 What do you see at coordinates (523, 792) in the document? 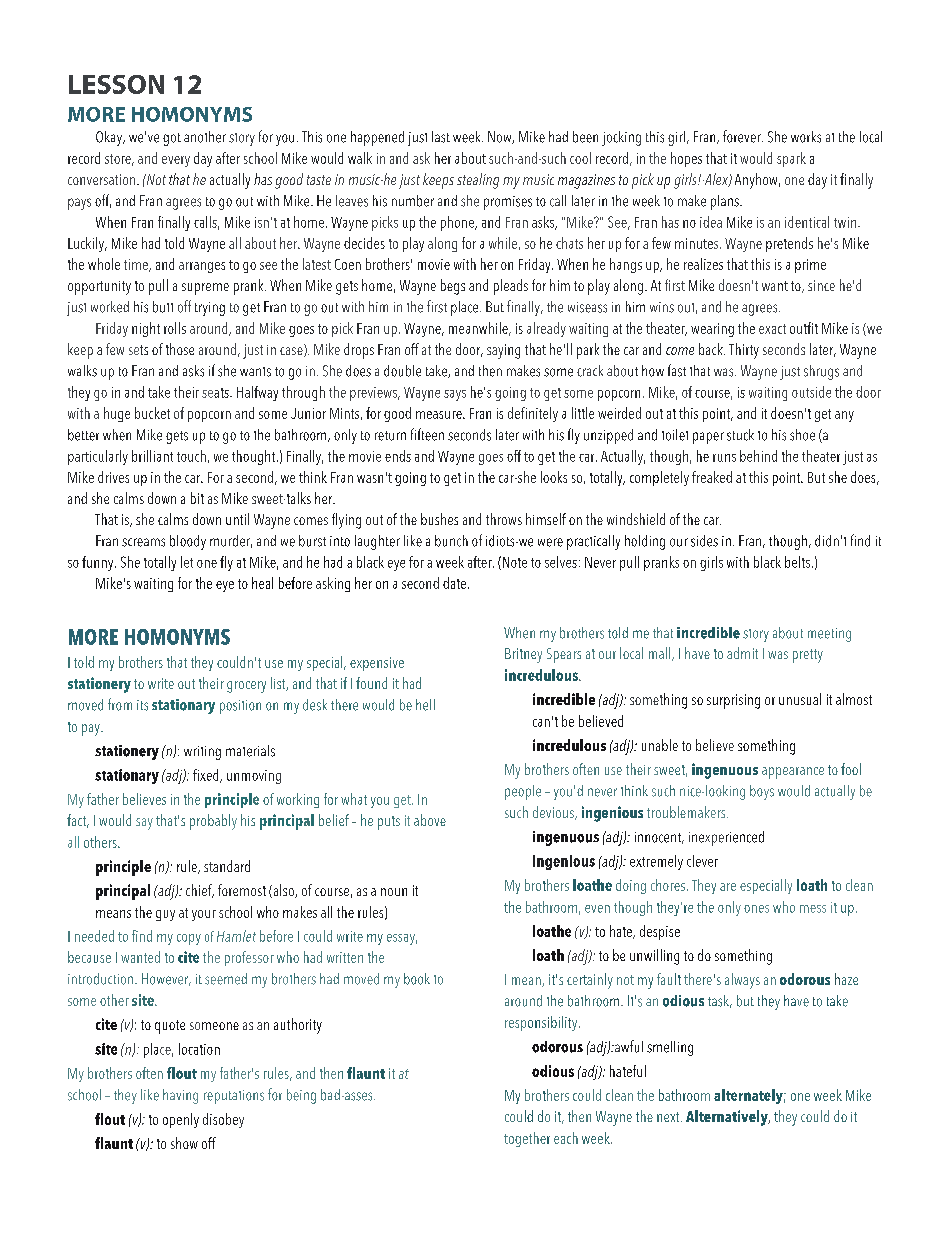
I see `people` at bounding box center [523, 792].
